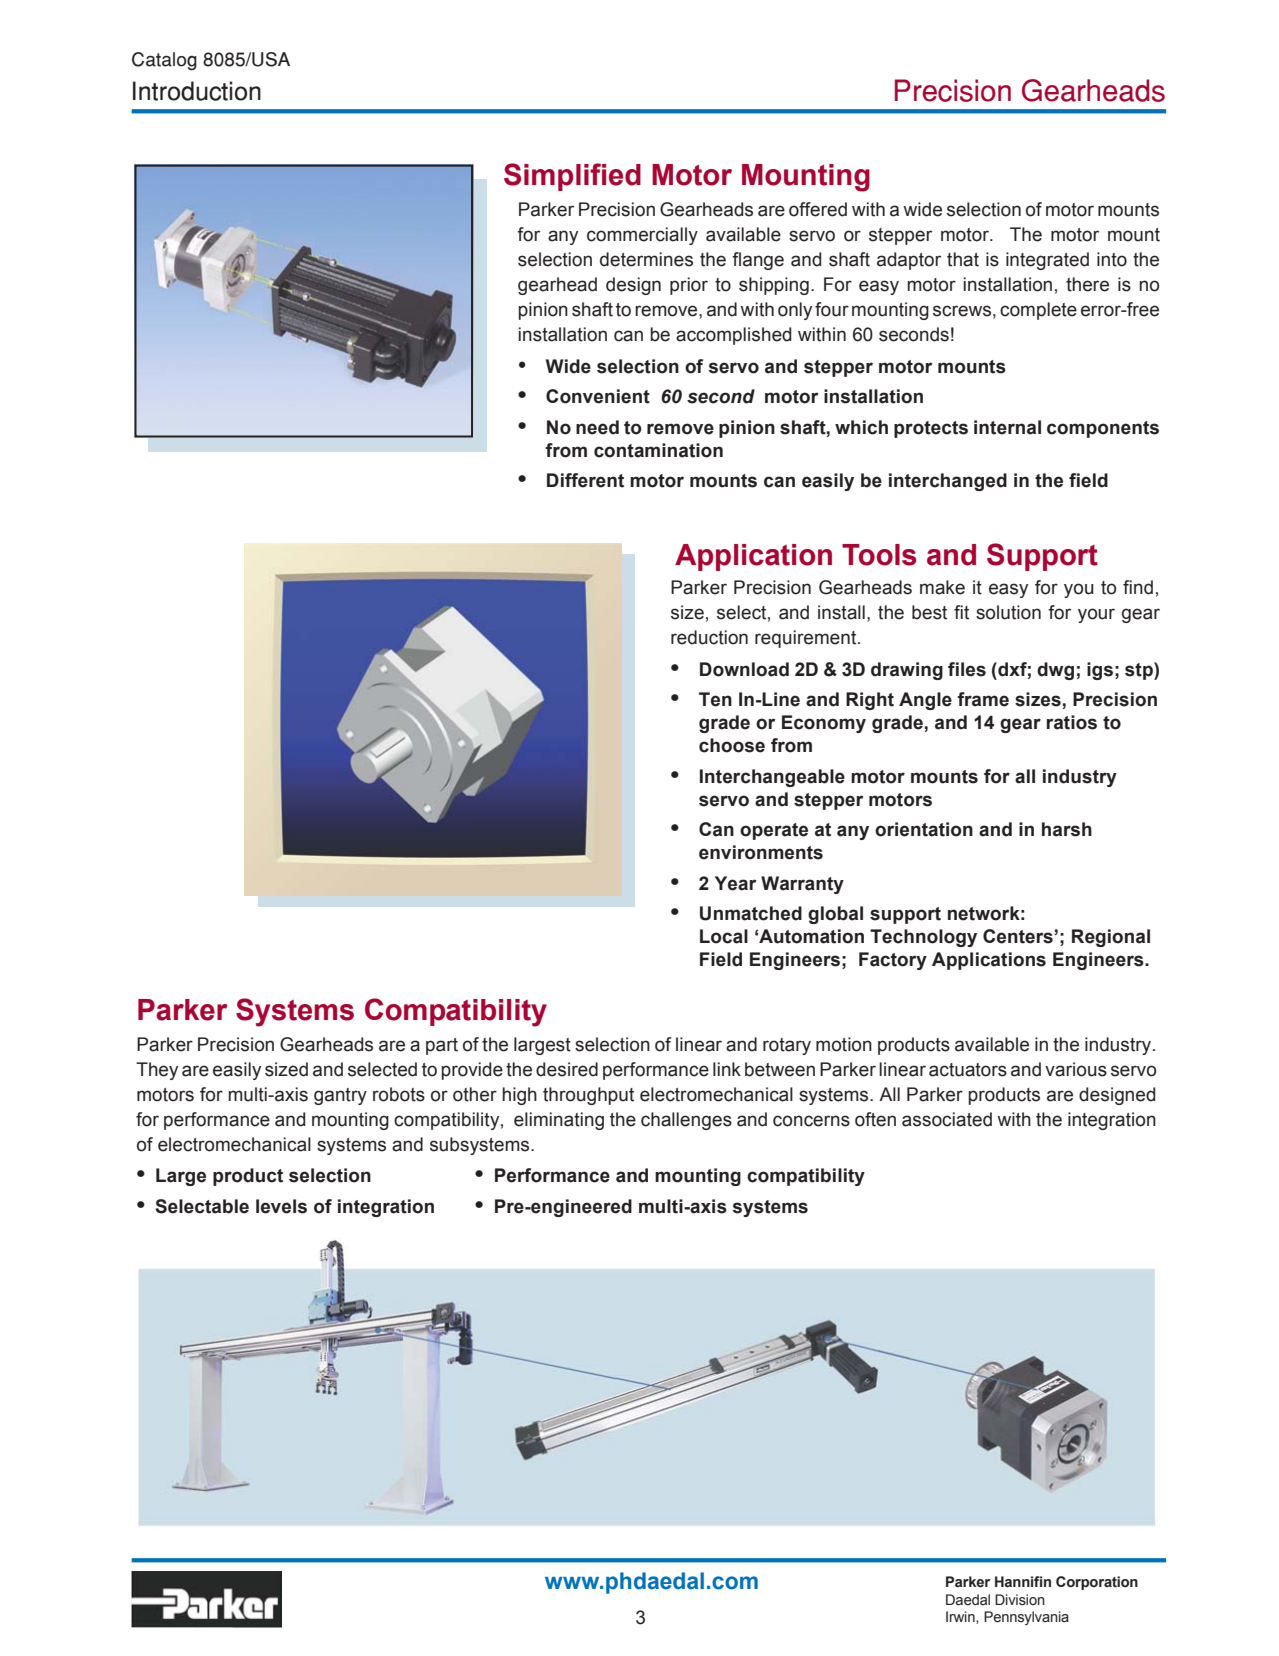  I want to click on throughput, so click(588, 1096).
